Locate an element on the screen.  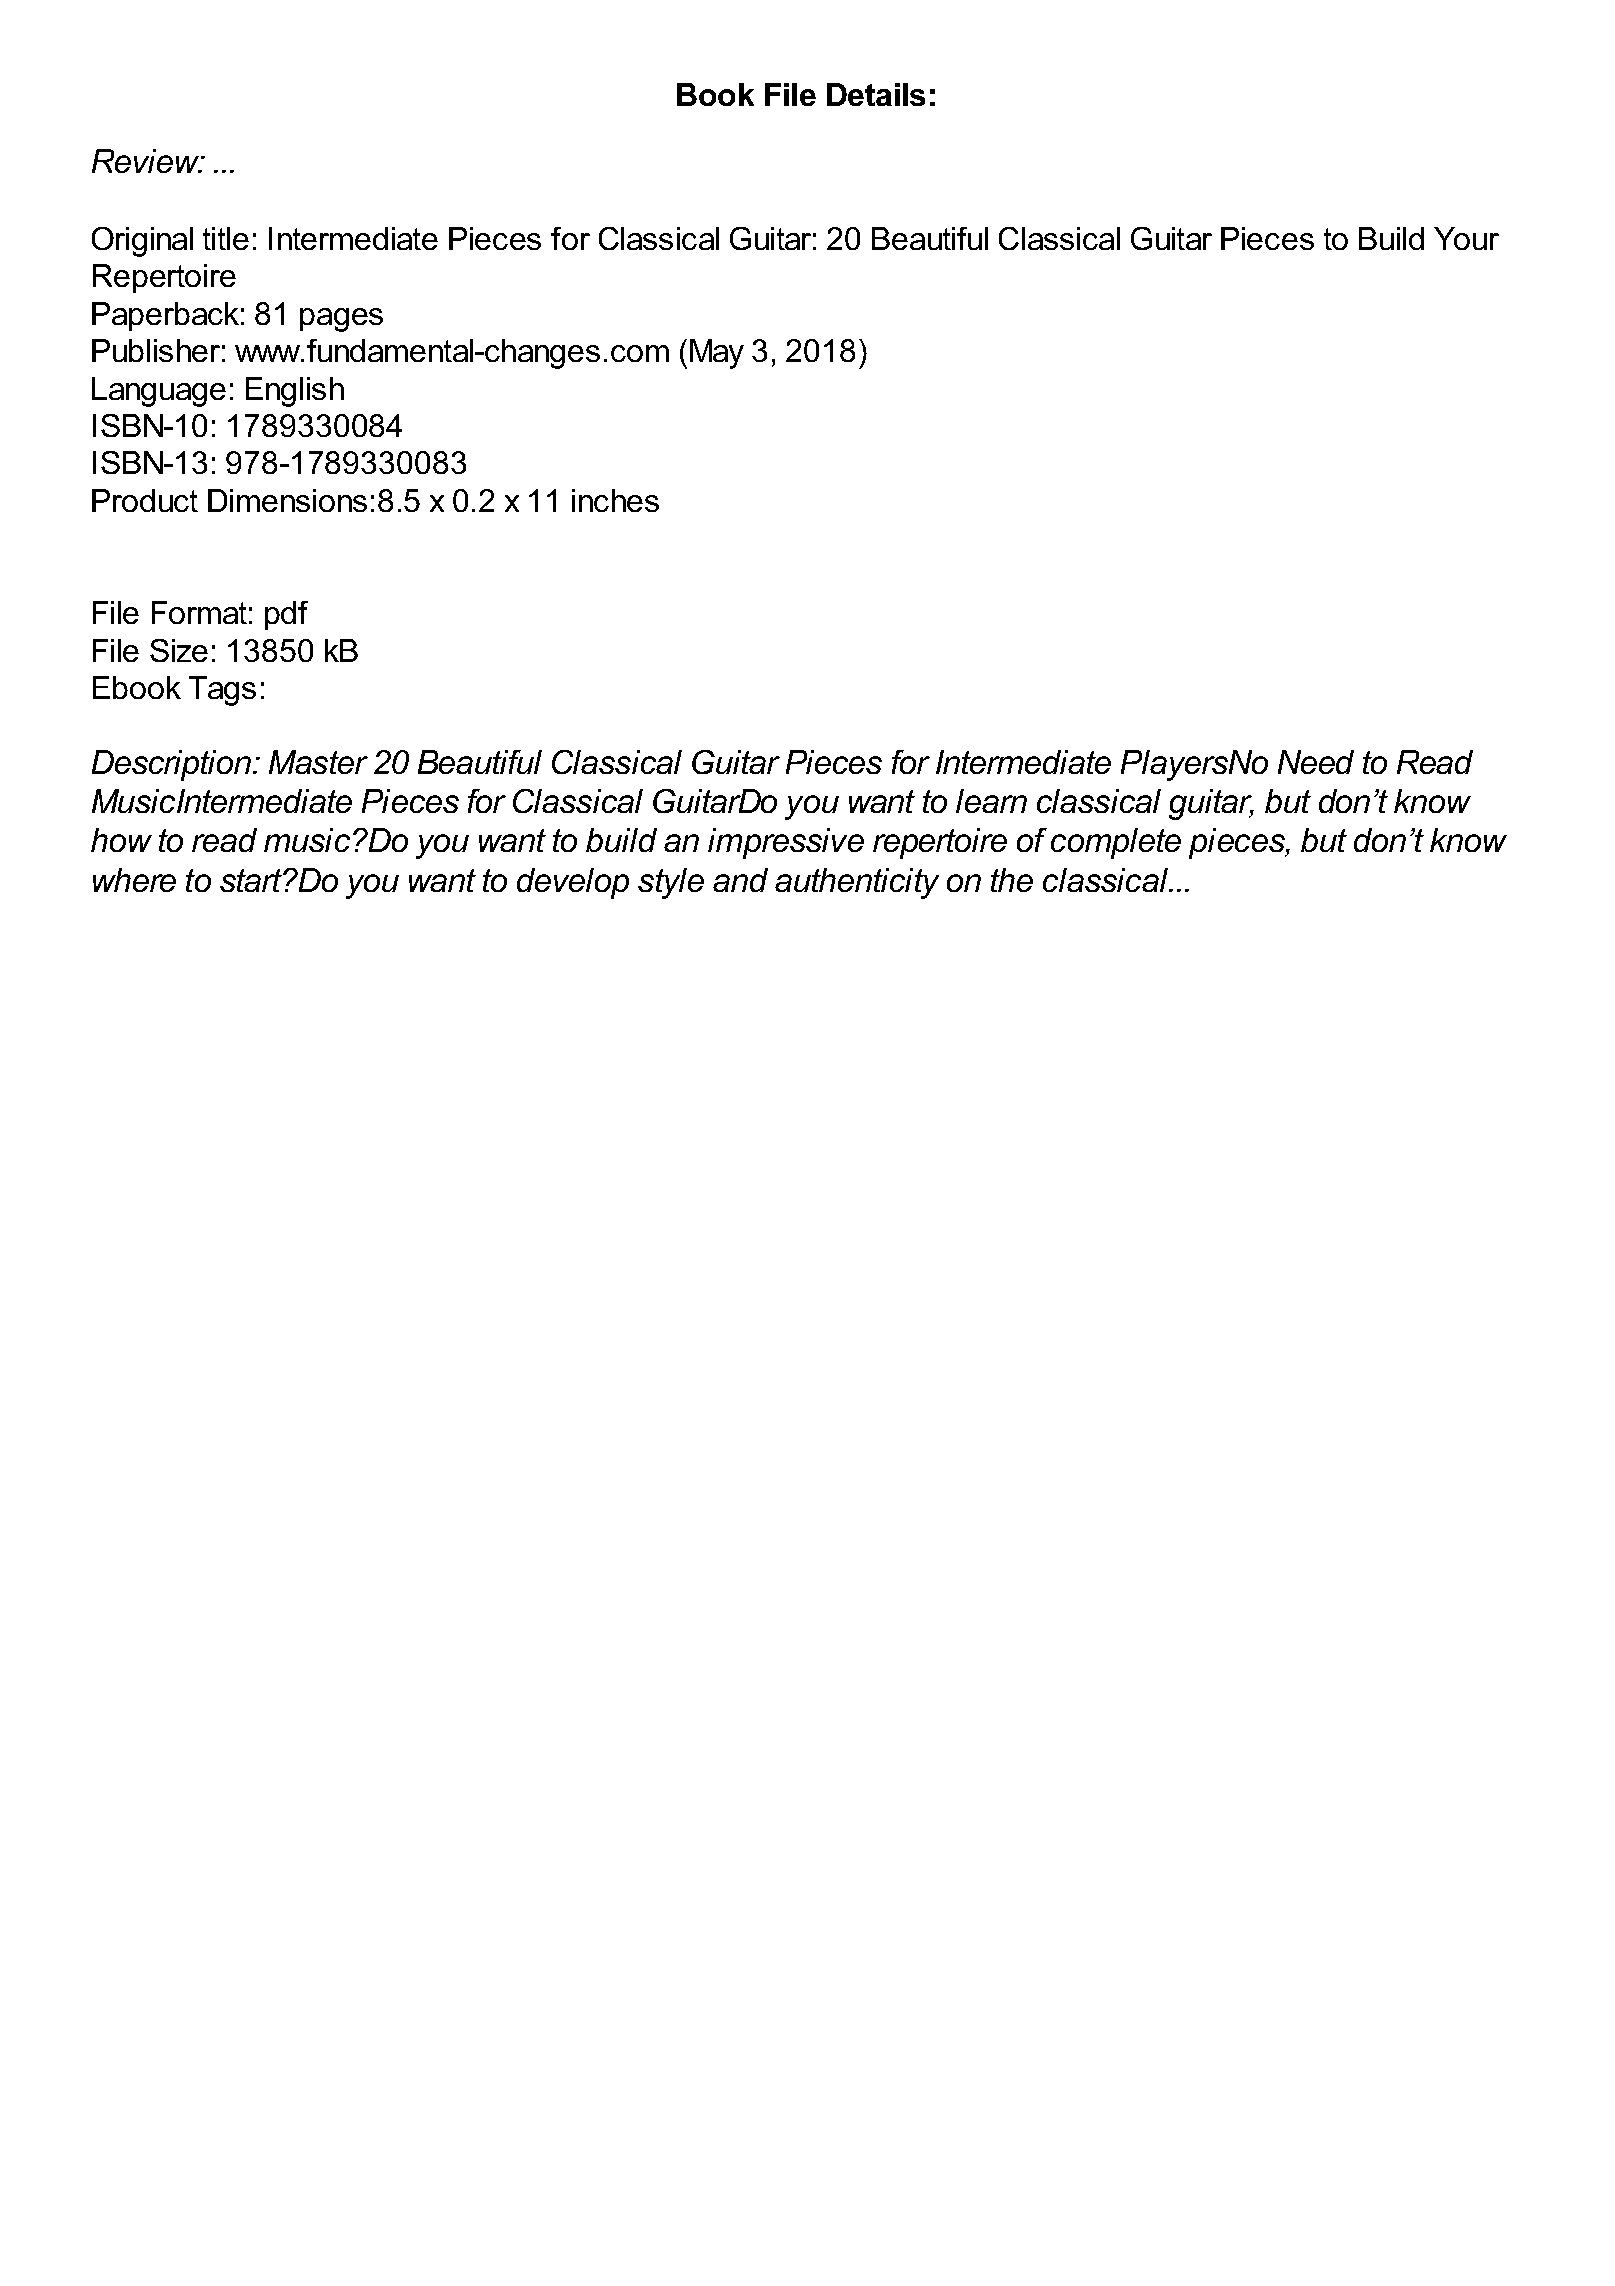
Tags is located at coordinates (222, 691).
